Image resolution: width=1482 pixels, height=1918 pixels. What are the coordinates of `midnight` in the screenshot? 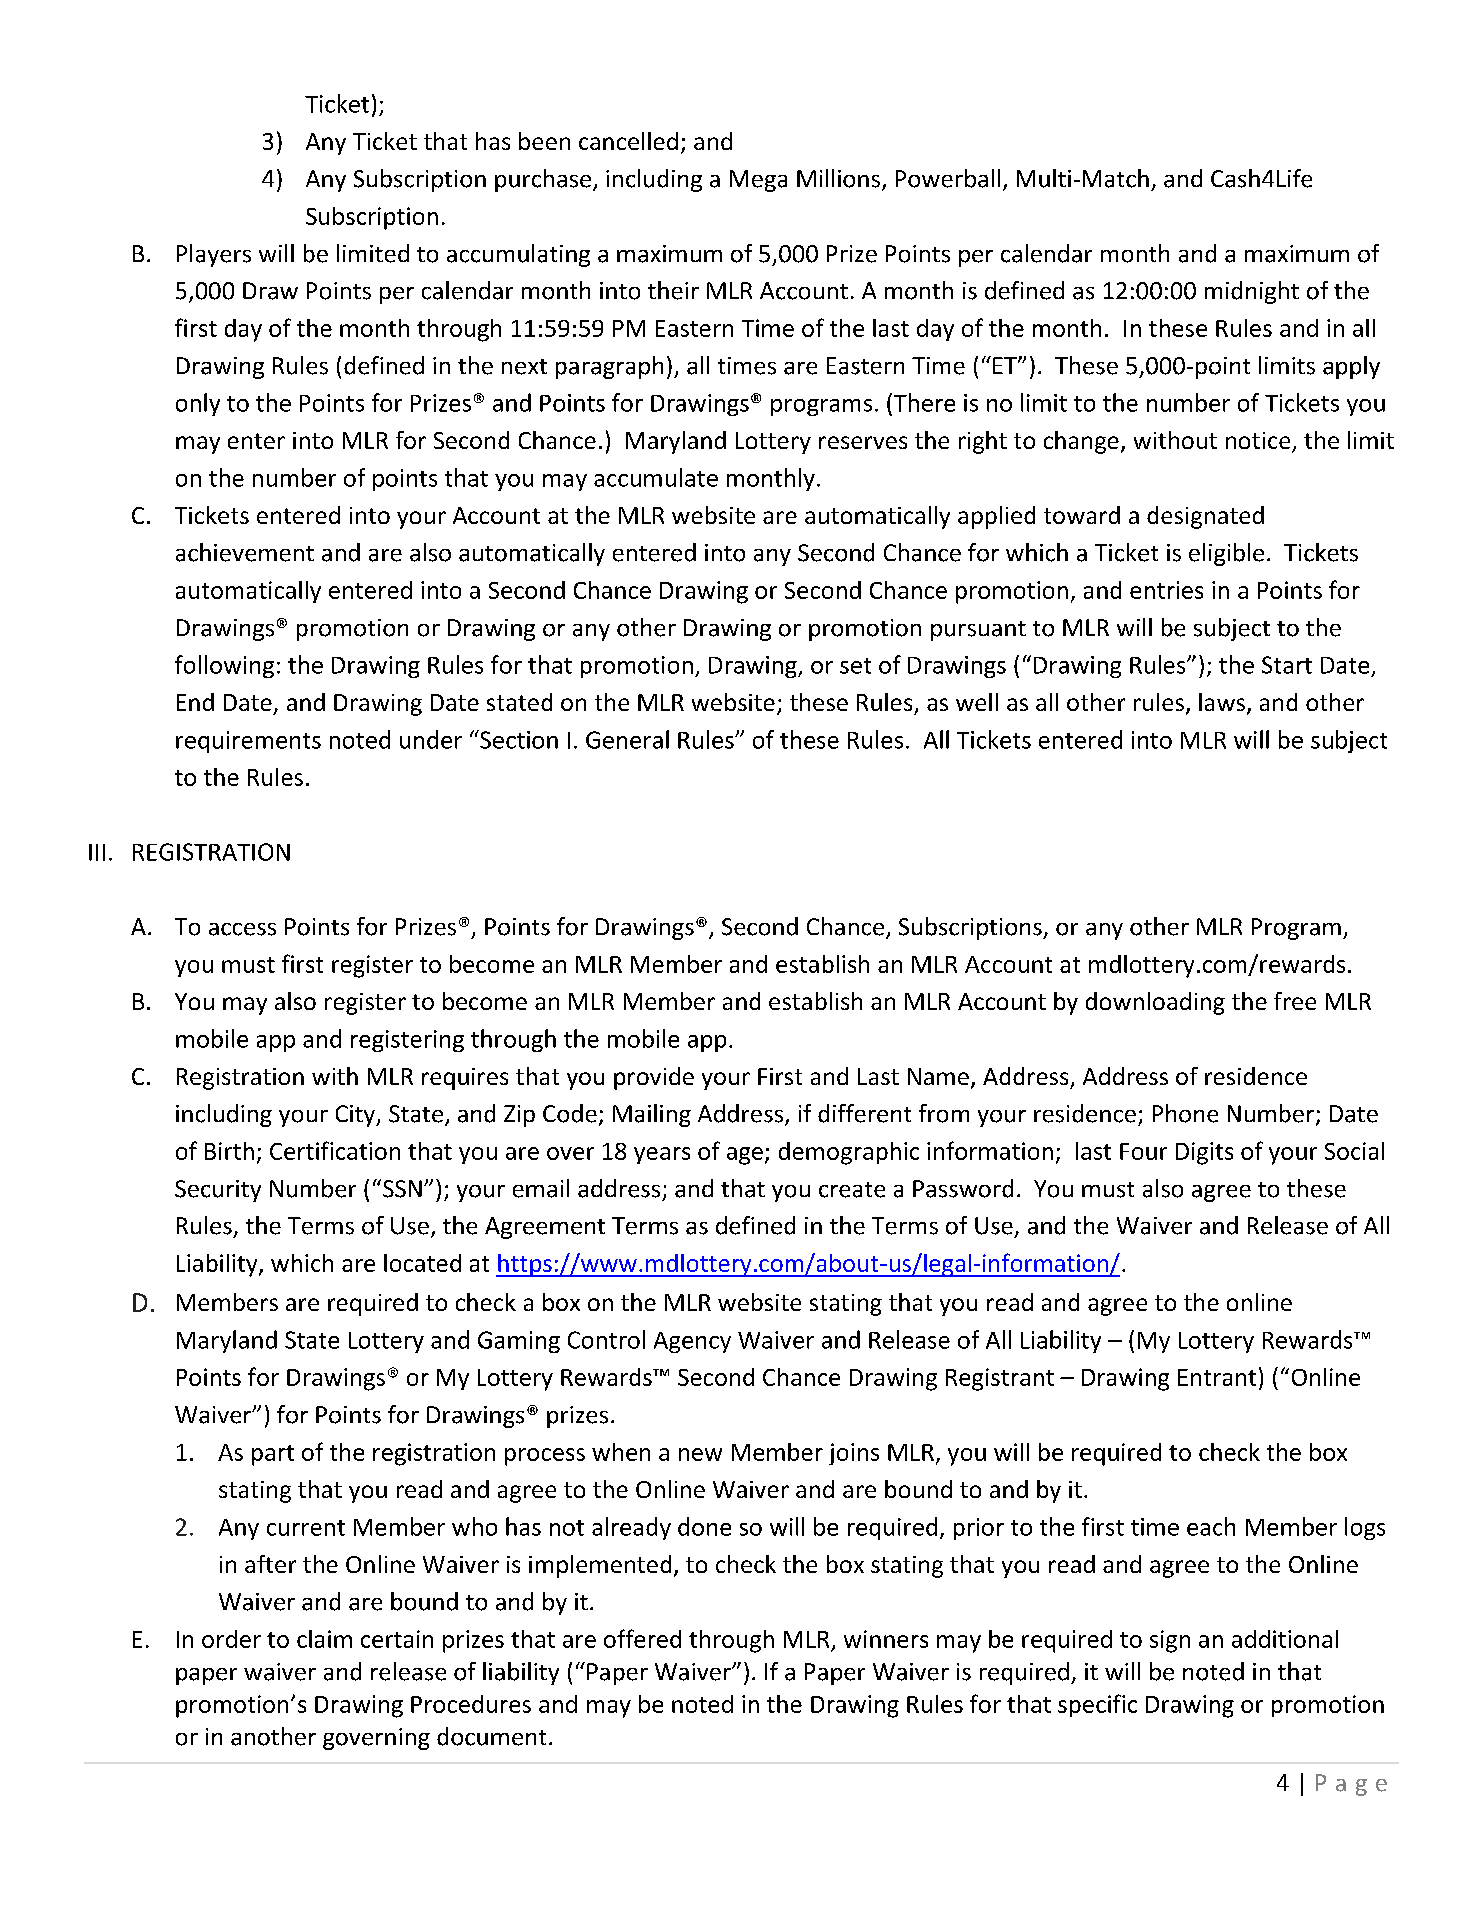 It's located at (1252, 292).
